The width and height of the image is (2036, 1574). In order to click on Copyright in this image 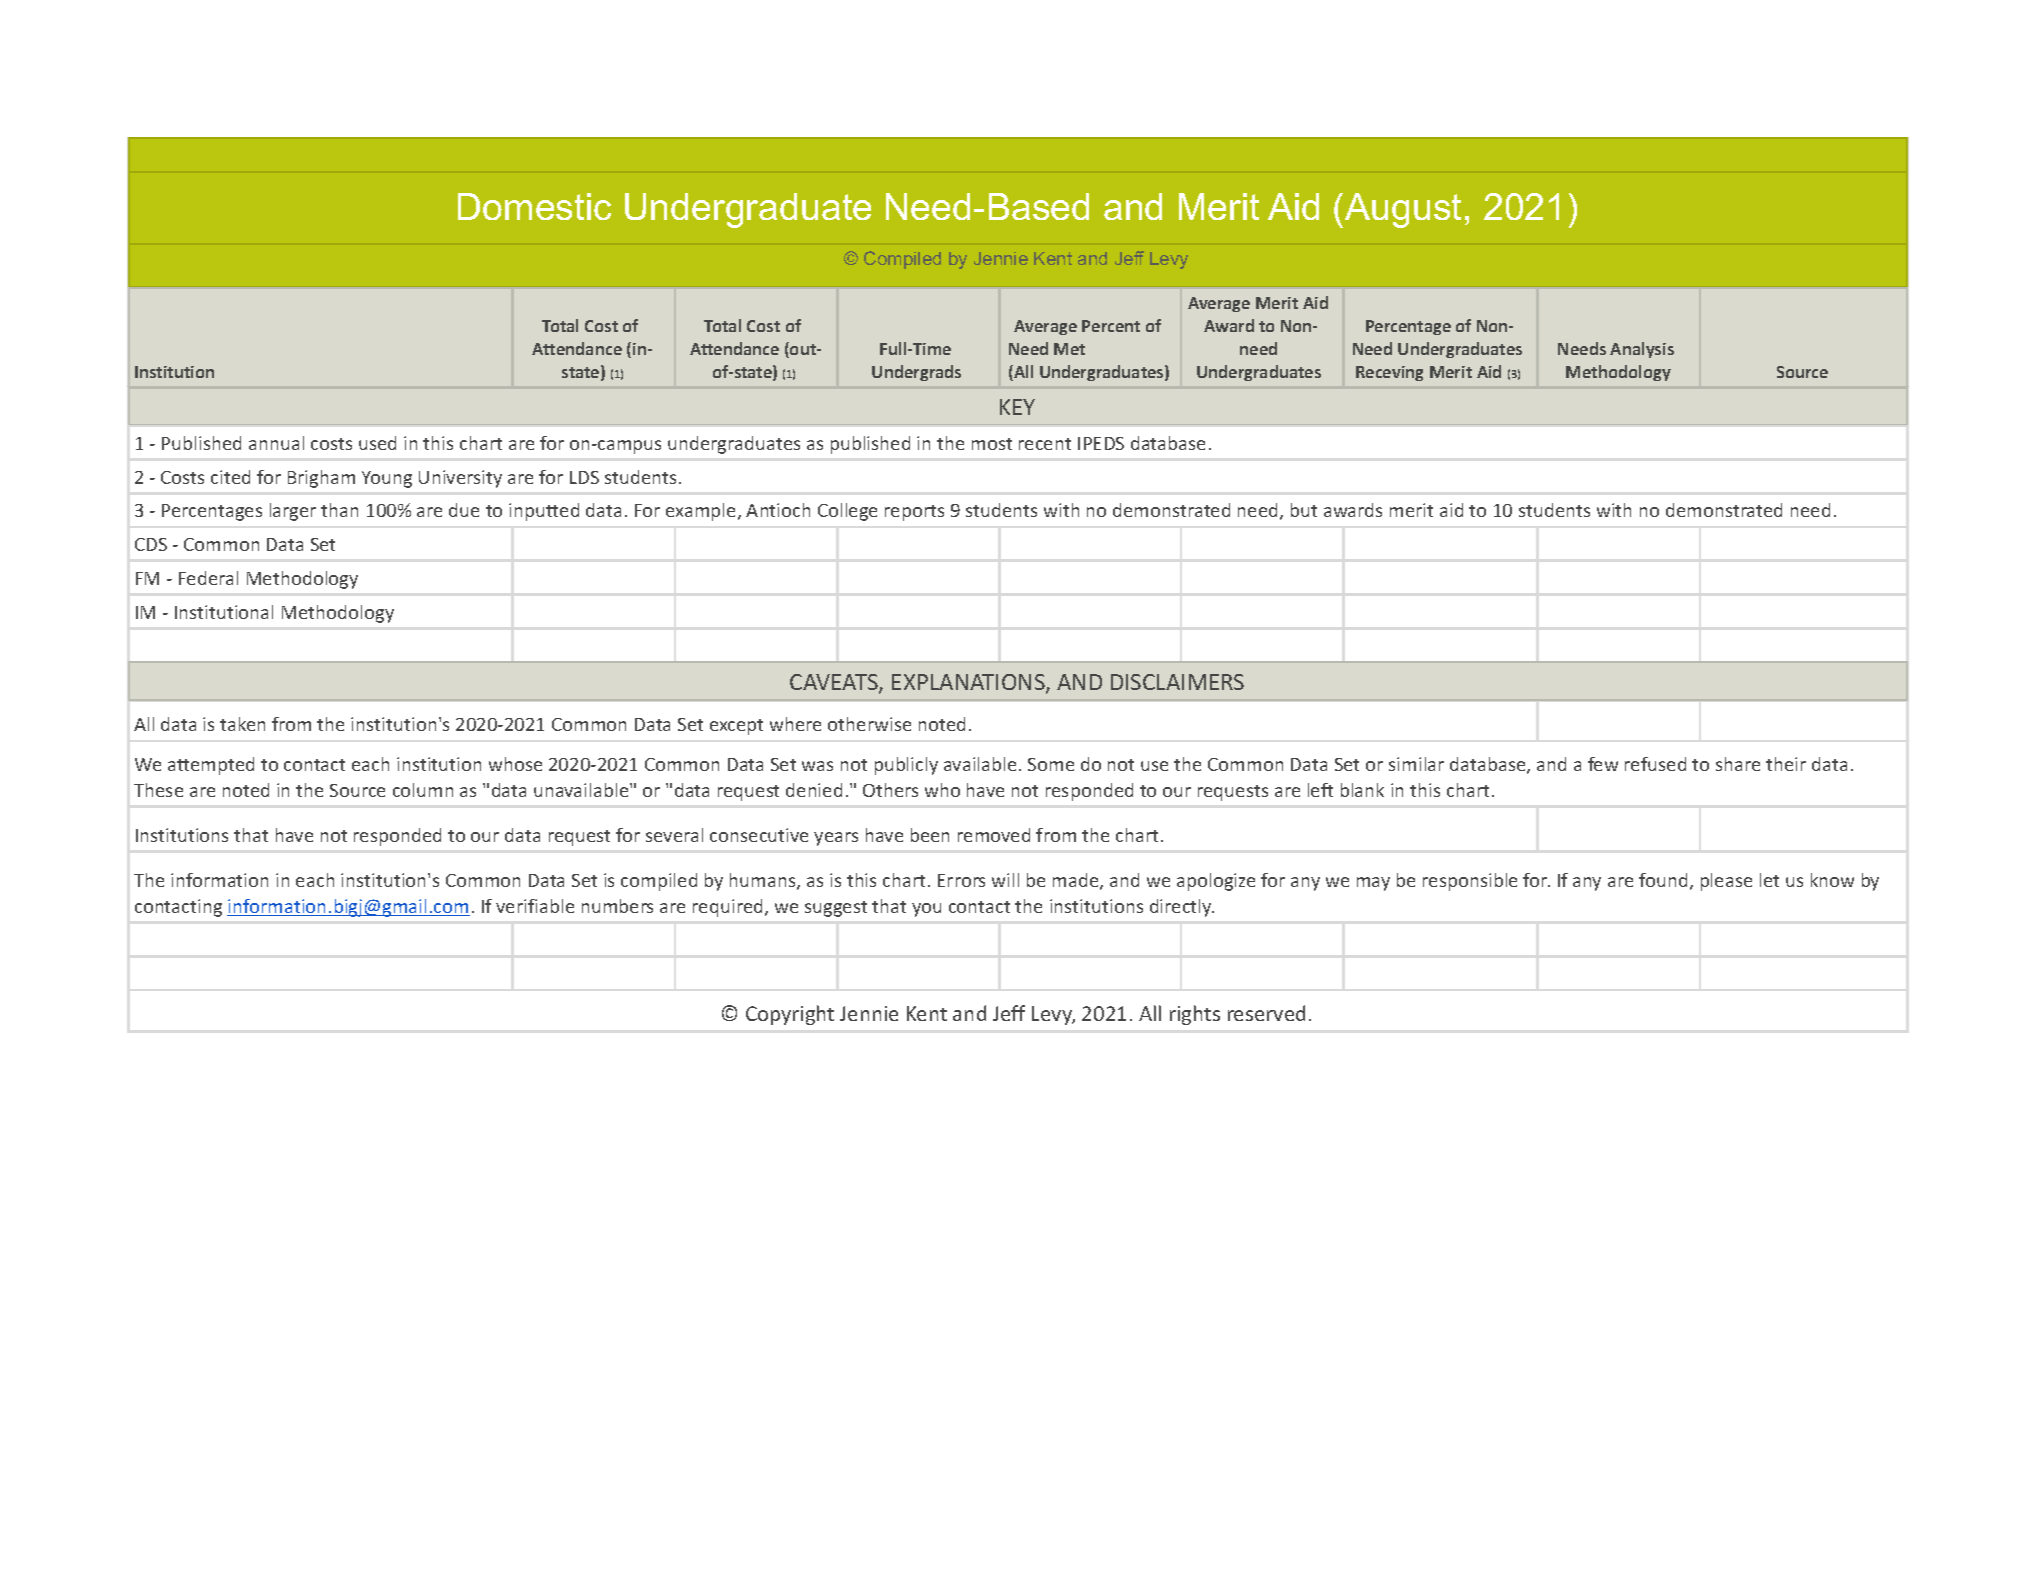, I will do `click(790, 1015)`.
